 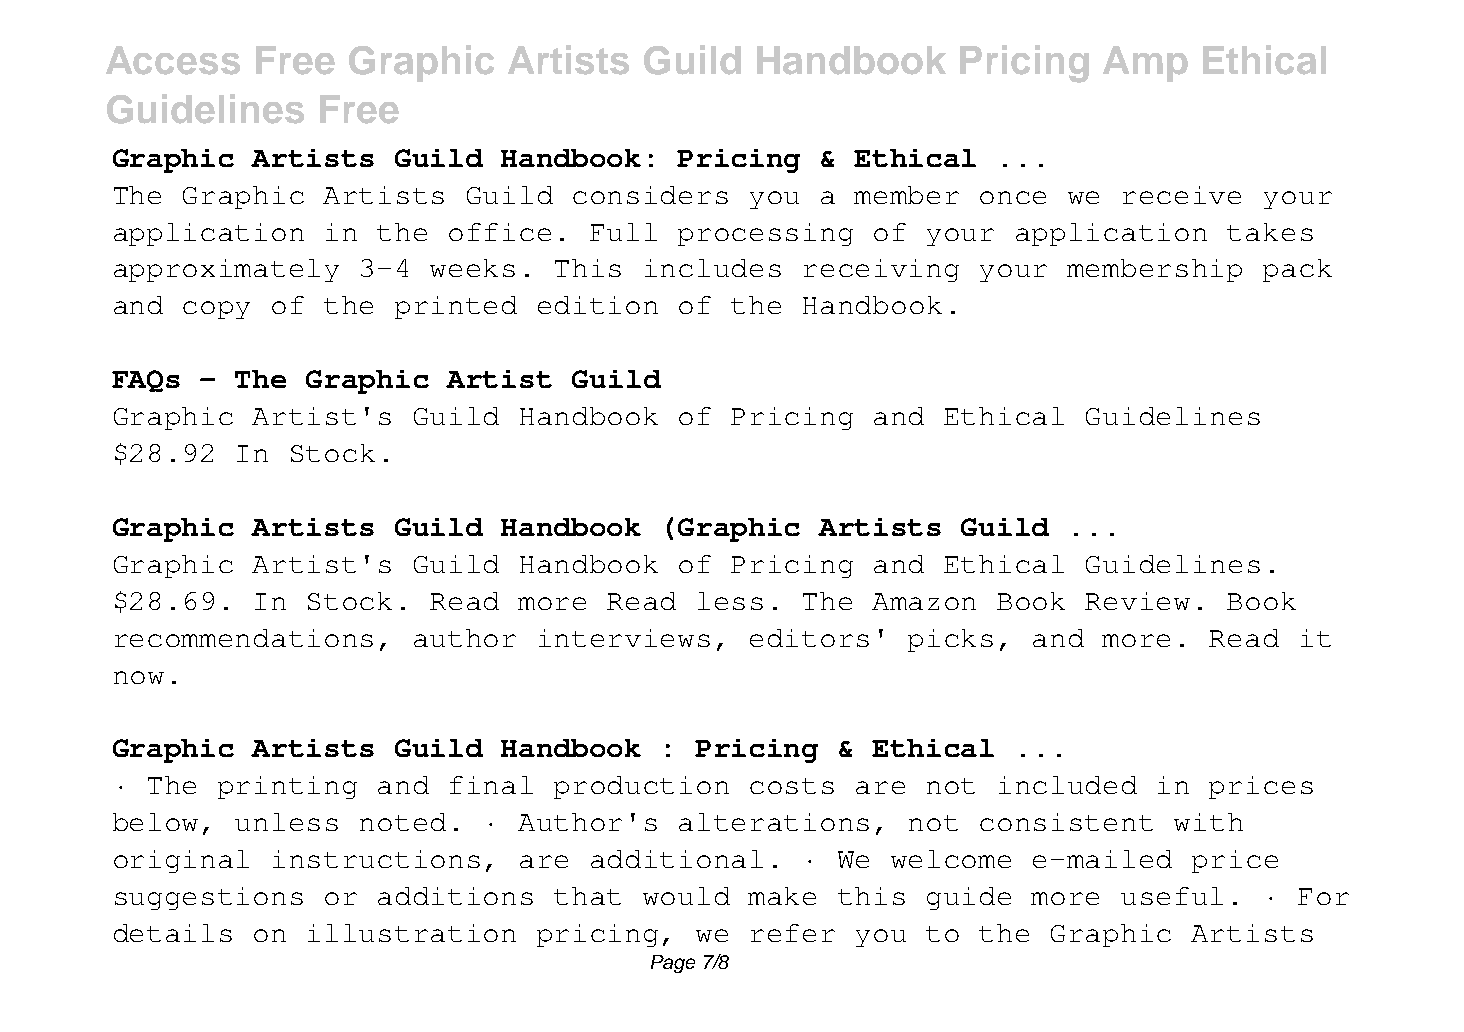 I want to click on copy, so click(x=216, y=310).
